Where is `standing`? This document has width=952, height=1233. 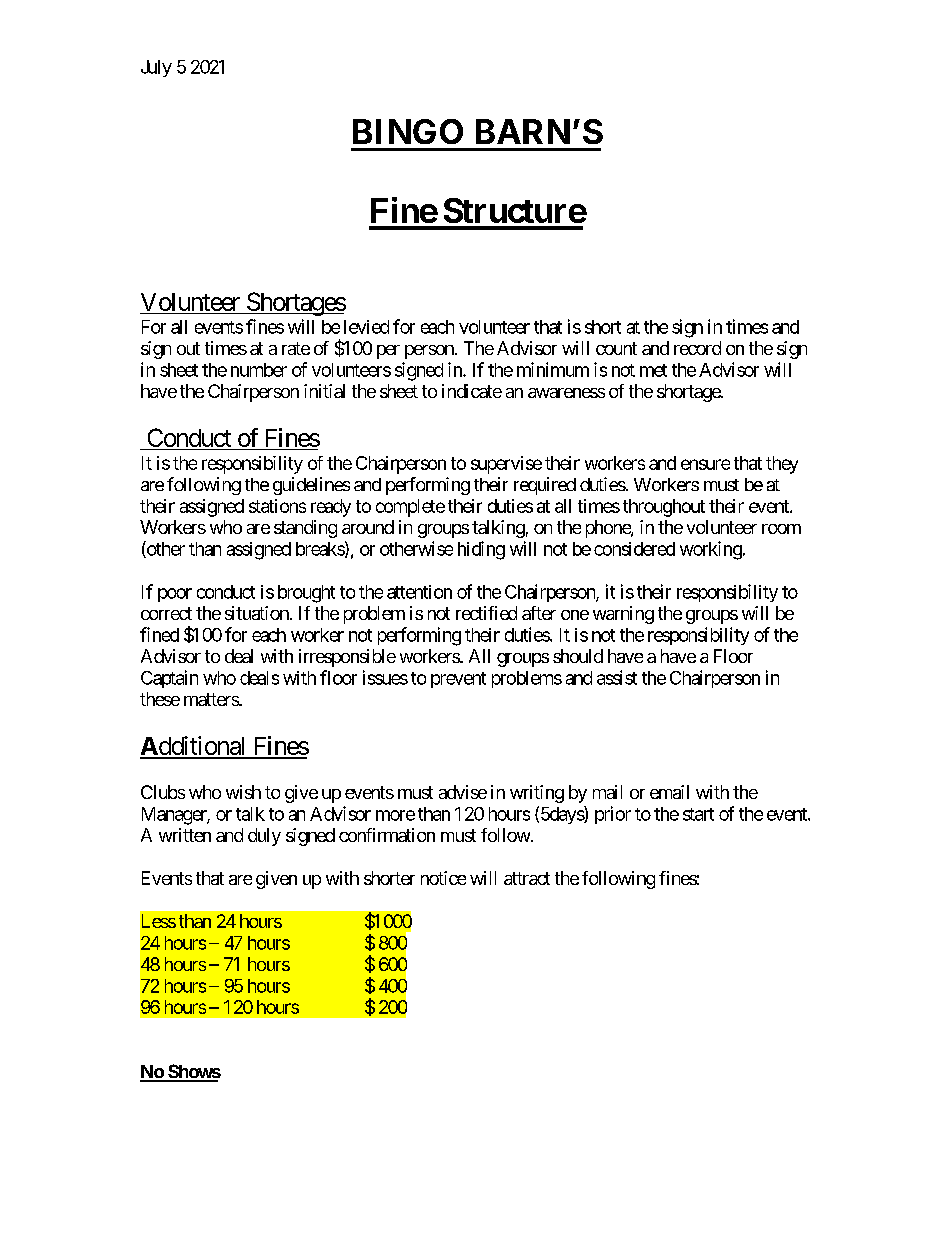
standing is located at coordinates (305, 529).
